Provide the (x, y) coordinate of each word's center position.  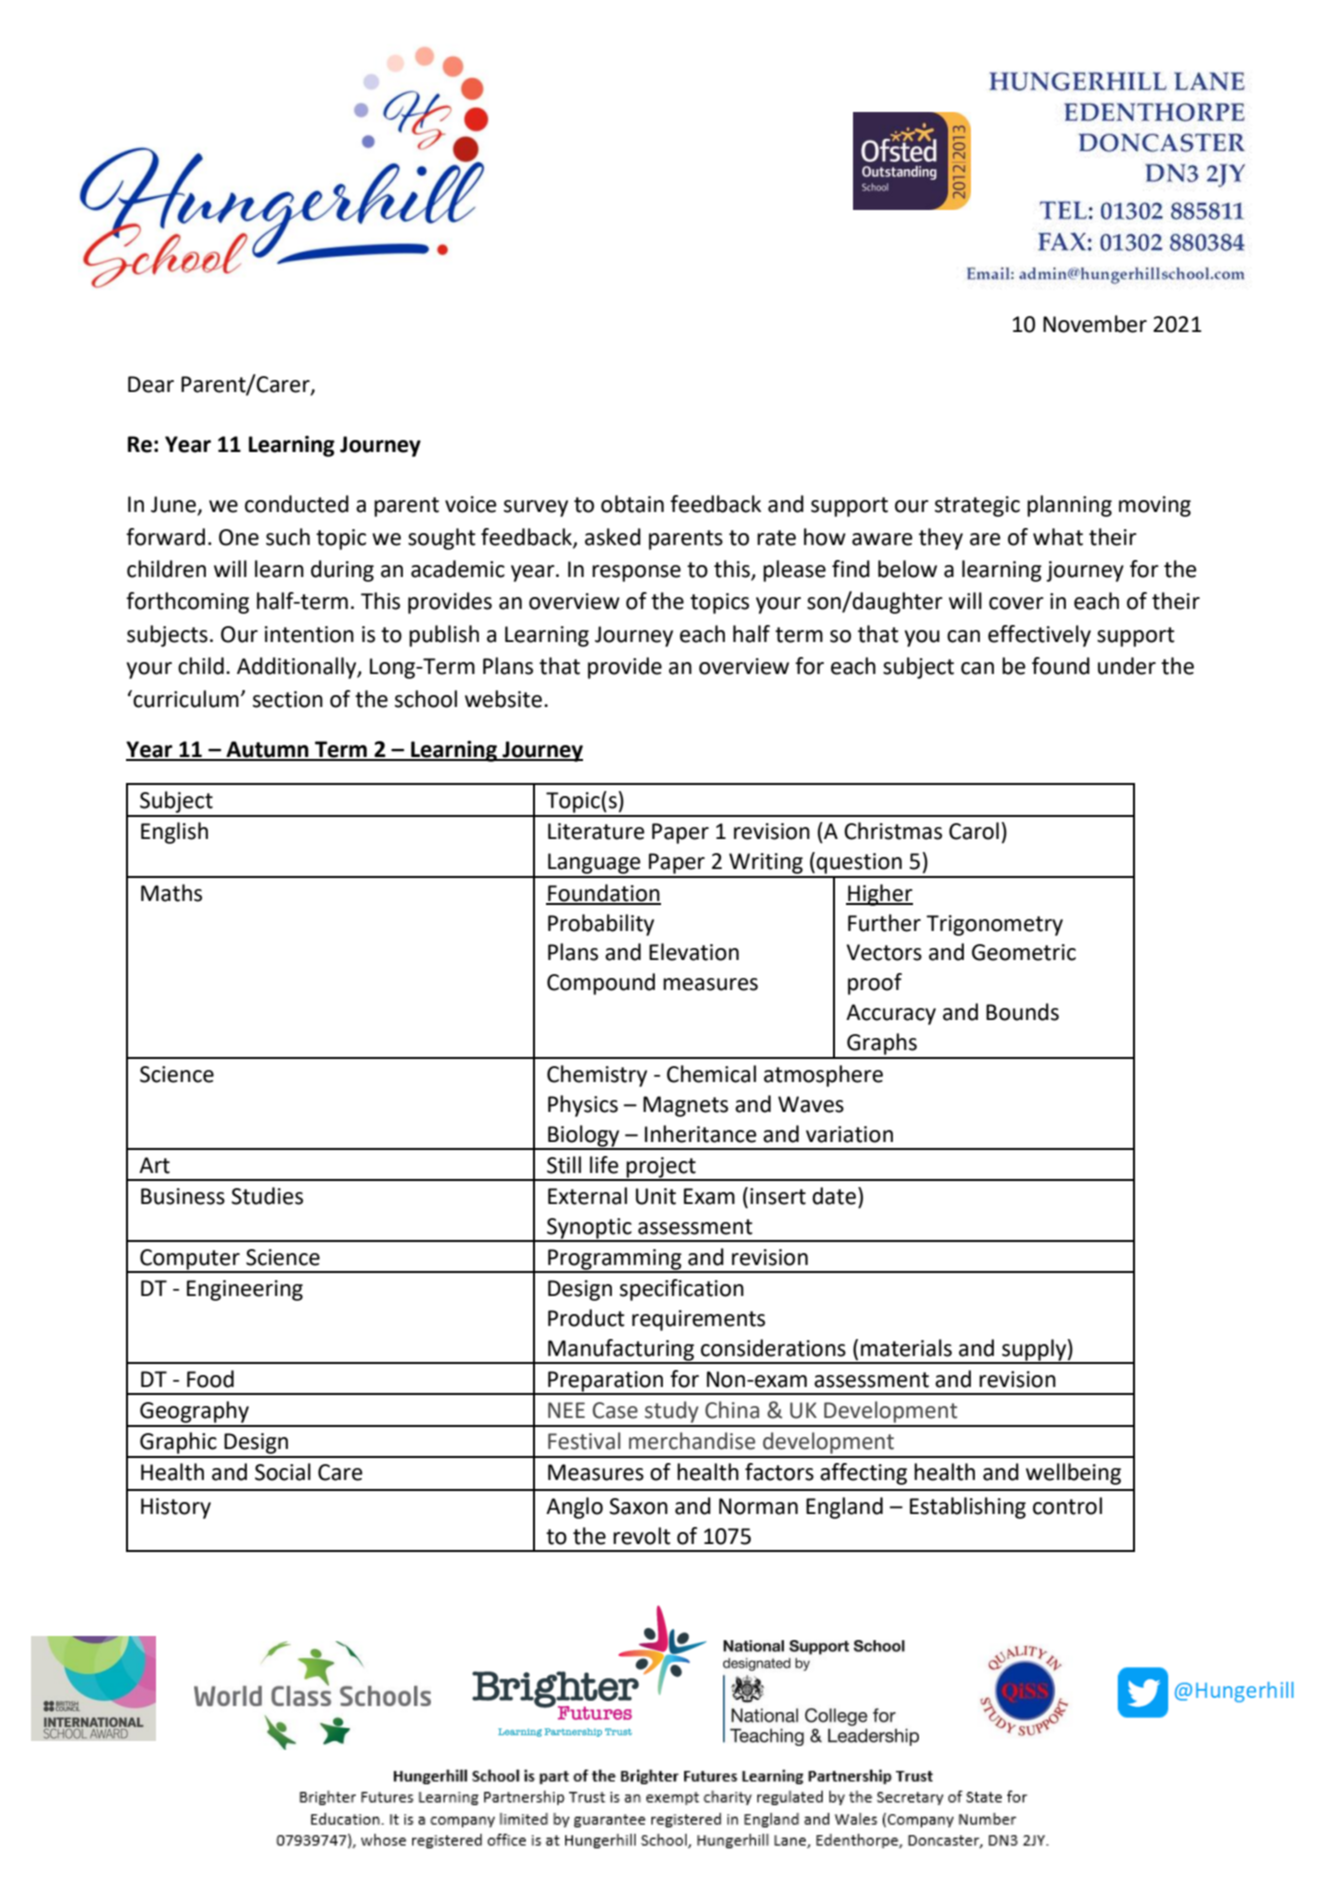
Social (283, 1472)
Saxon (638, 1506)
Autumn (267, 750)
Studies (267, 1196)
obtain (632, 504)
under (1127, 666)
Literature (596, 831)
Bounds (1022, 1012)
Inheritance (701, 1134)
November (1095, 324)
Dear (151, 384)
